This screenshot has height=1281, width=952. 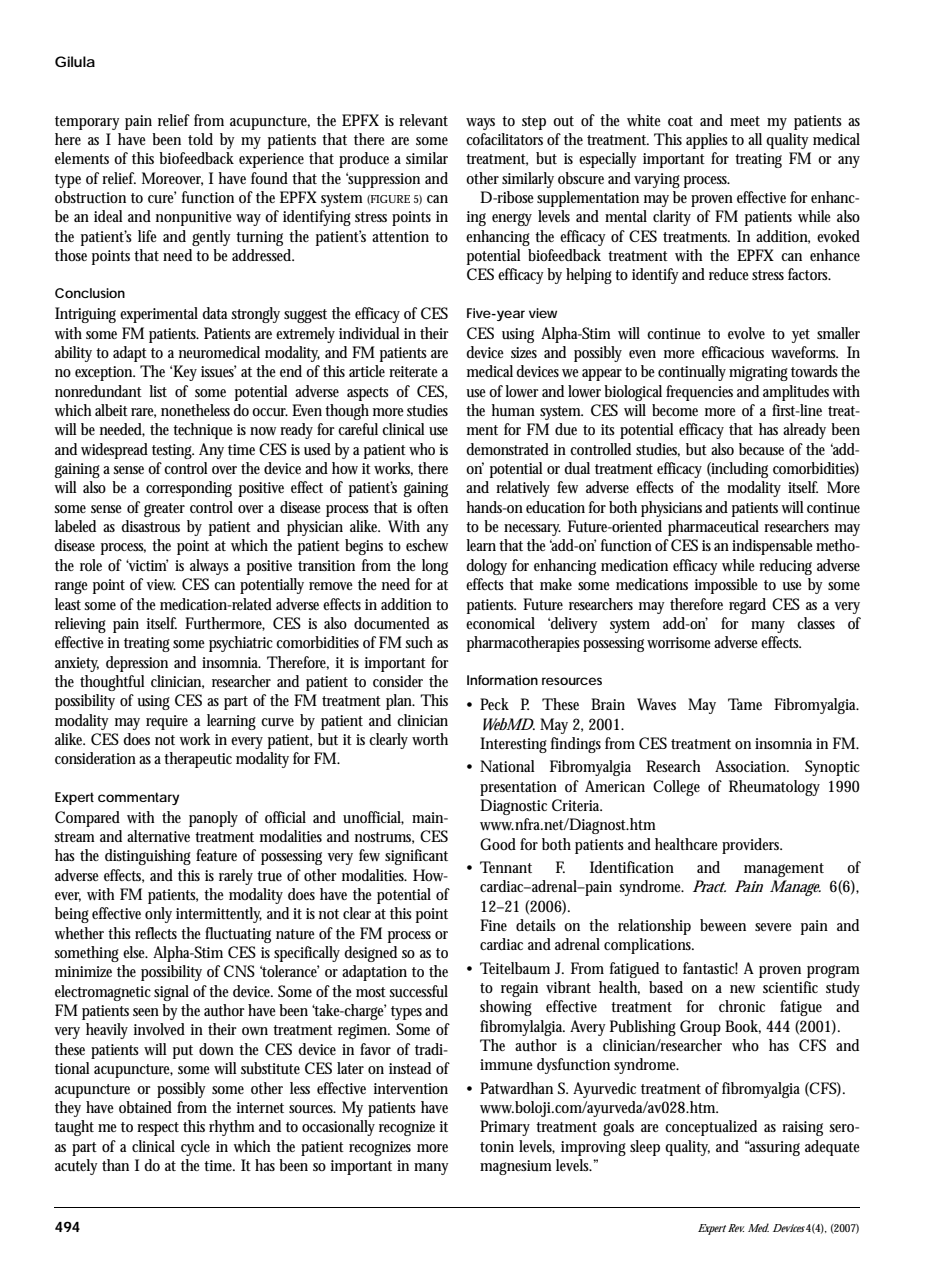 What do you see at coordinates (745, 121) in the screenshot?
I see `meet` at bounding box center [745, 121].
